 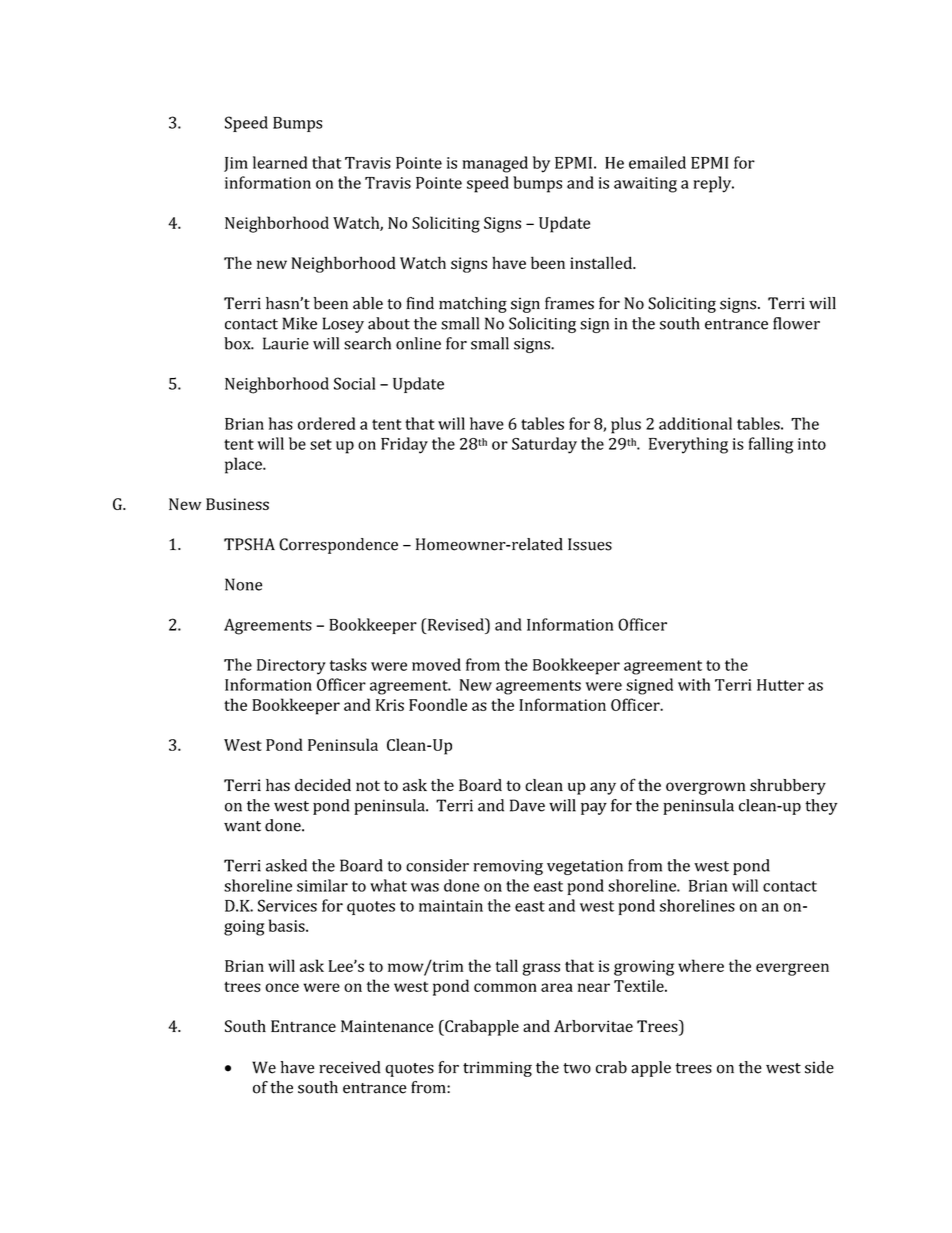 I want to click on Hutter, so click(x=780, y=685).
